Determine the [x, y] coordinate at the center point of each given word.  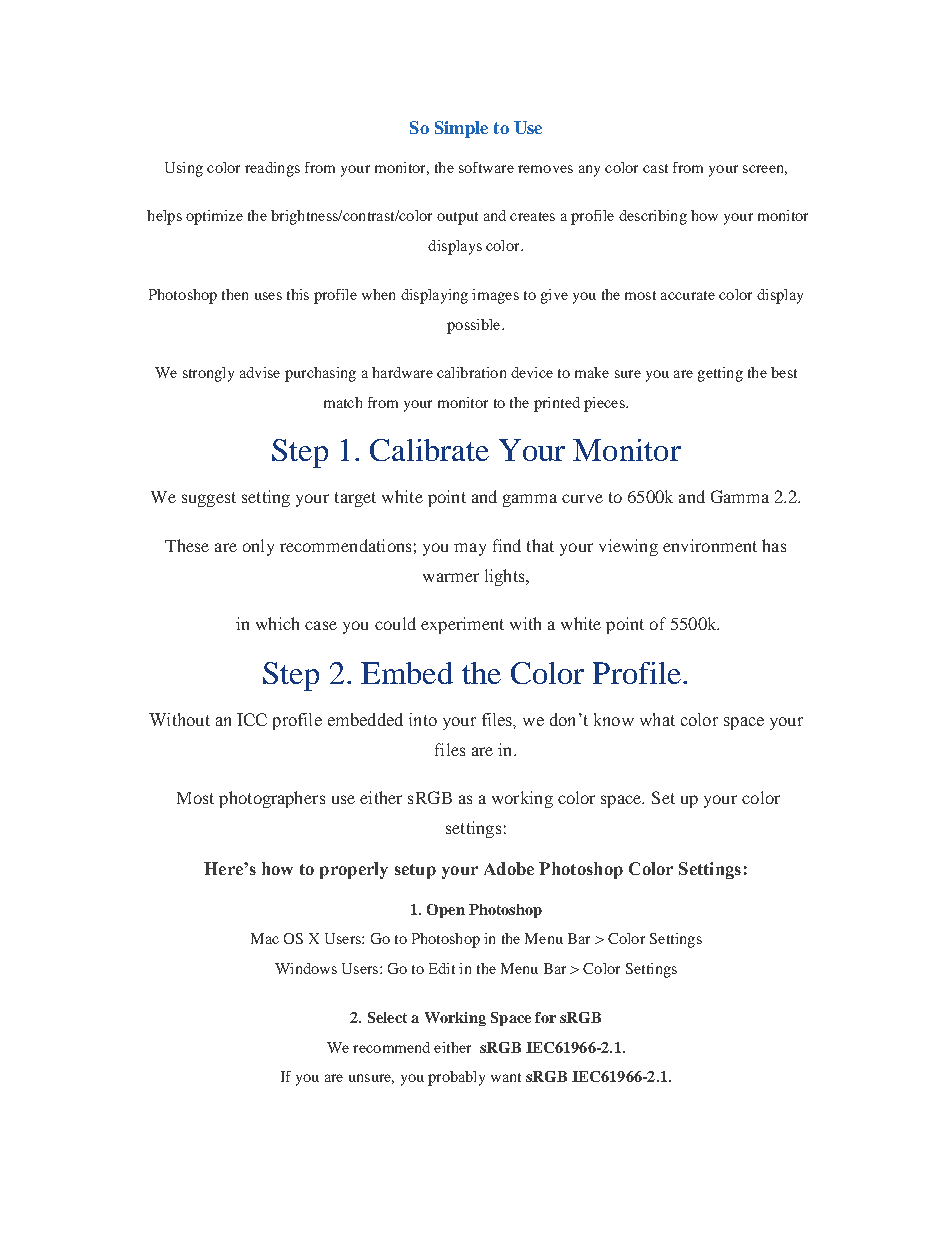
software [486, 167]
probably [456, 1078]
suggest [209, 499]
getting [720, 374]
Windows [306, 968]
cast [655, 168]
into [423, 719]
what [657, 719]
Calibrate [429, 450]
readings [272, 169]
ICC [252, 719]
